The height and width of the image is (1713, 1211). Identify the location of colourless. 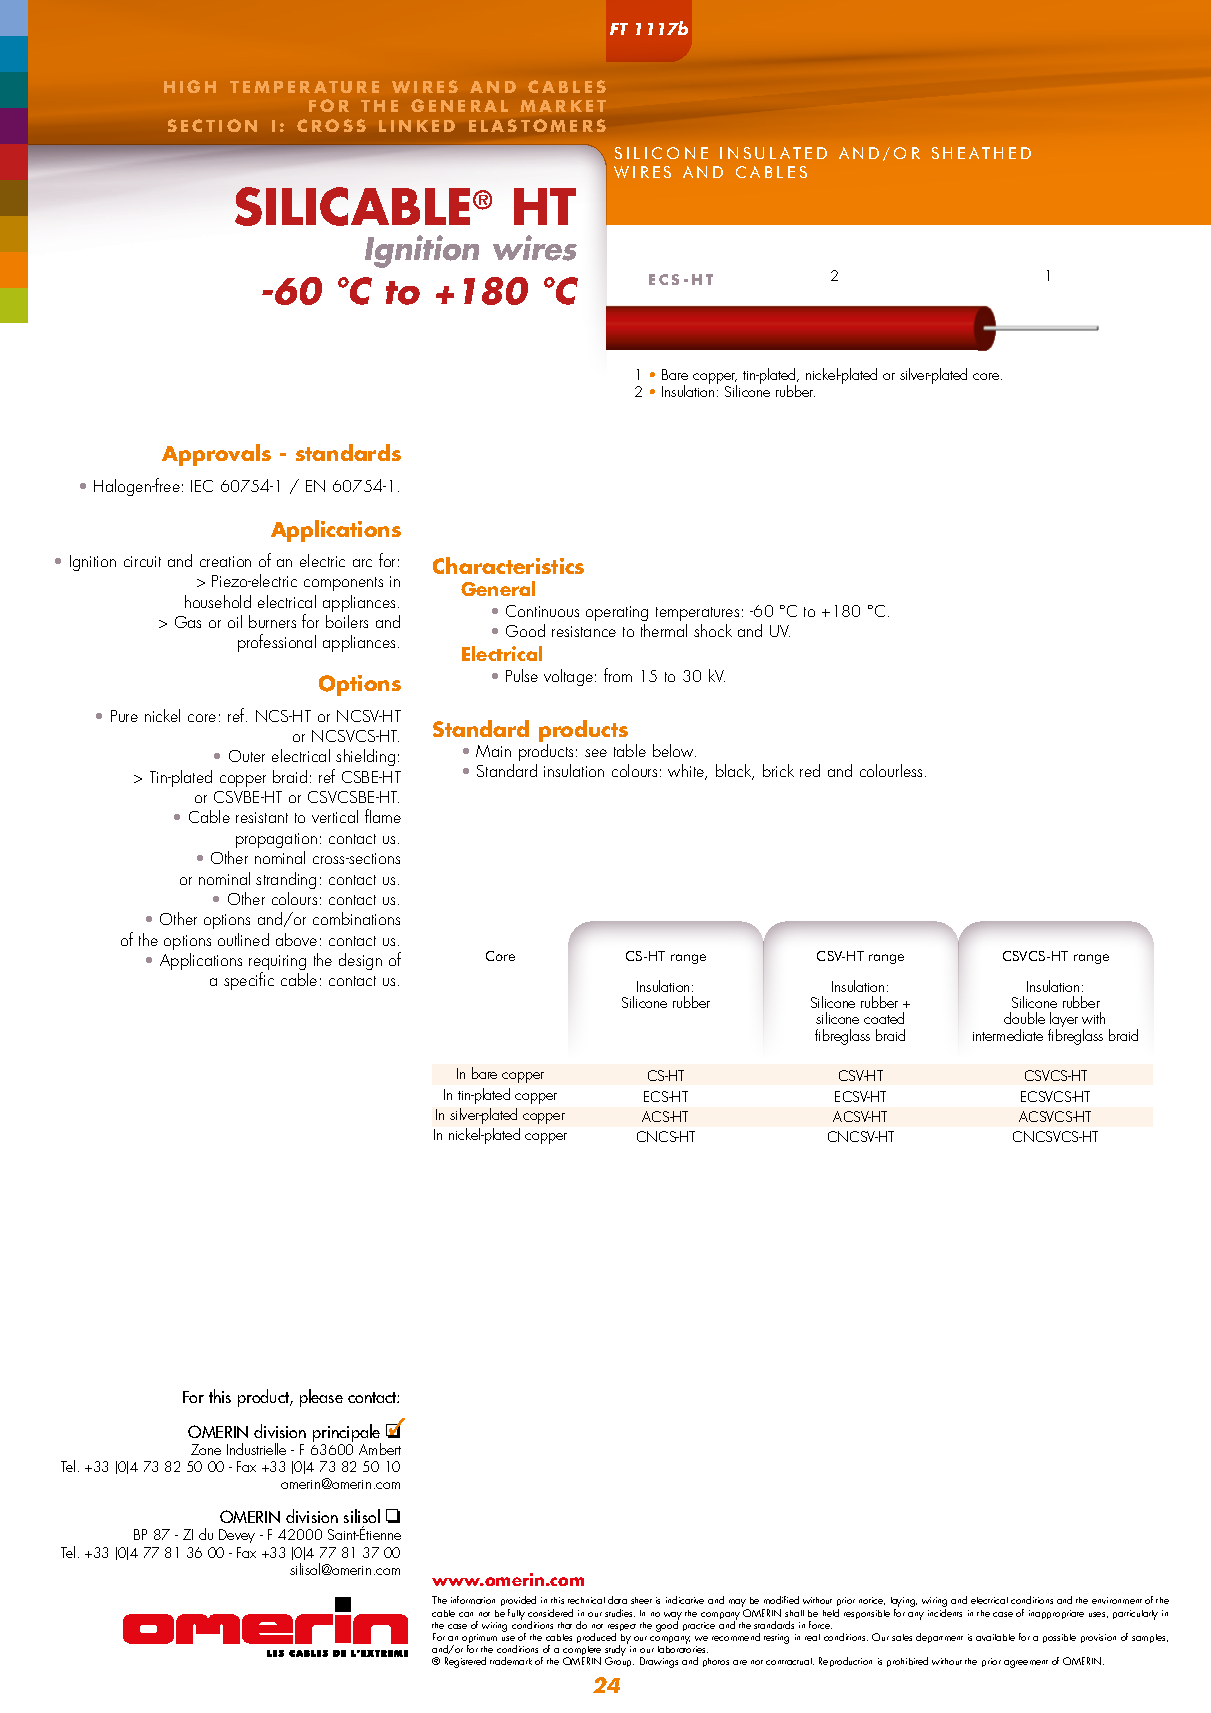
(893, 770).
